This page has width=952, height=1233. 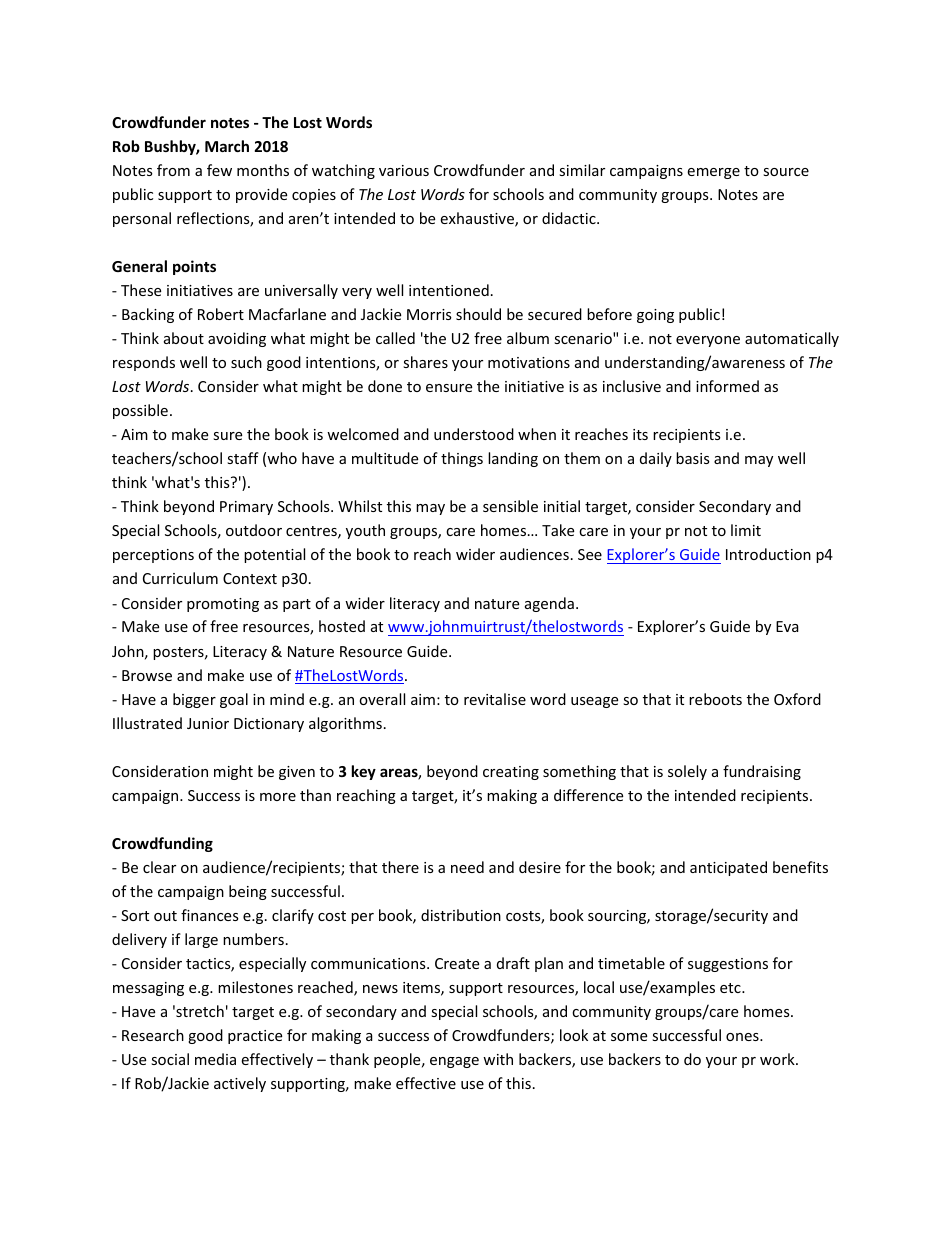 I want to click on few, so click(x=219, y=170).
